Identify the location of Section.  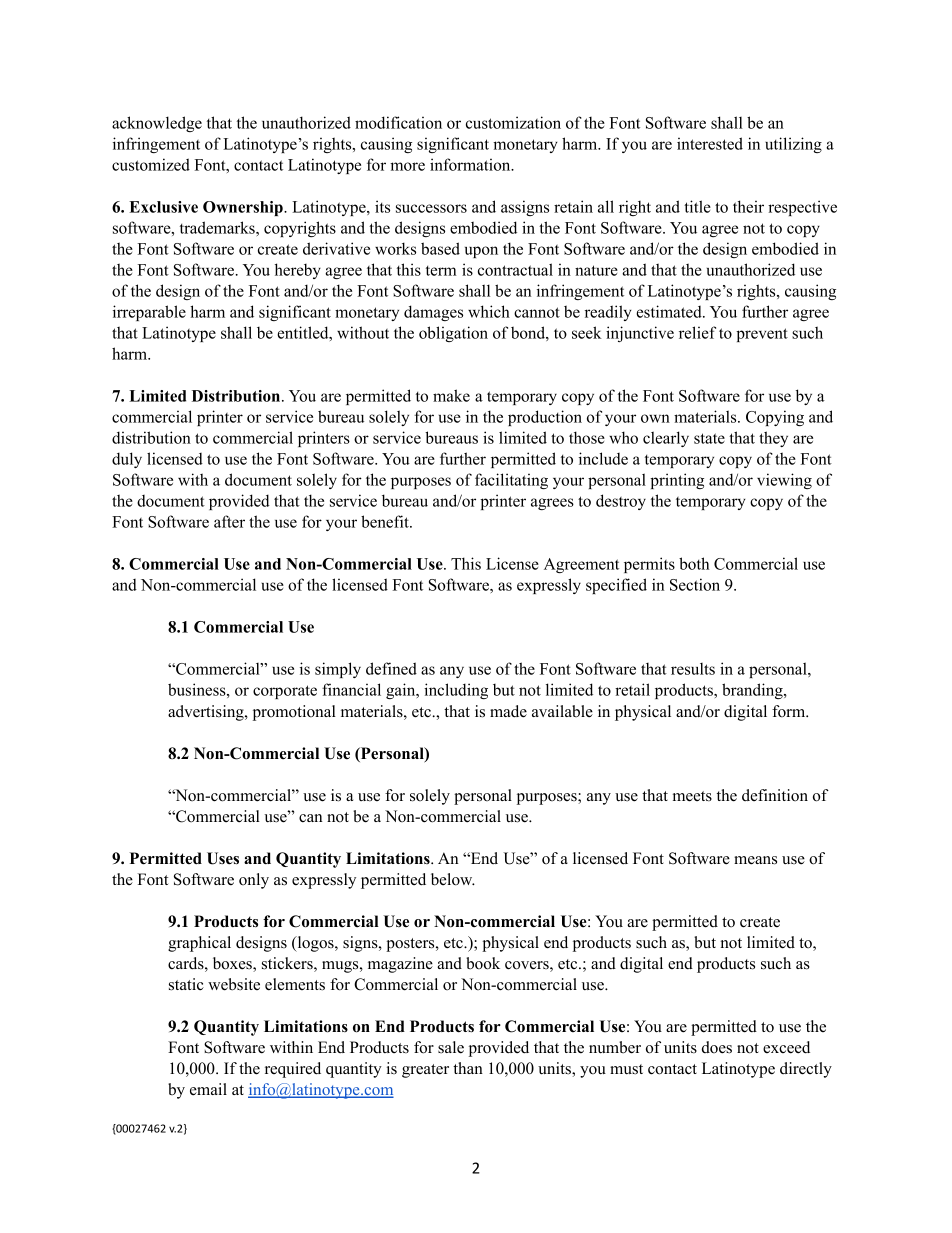
(695, 584).
